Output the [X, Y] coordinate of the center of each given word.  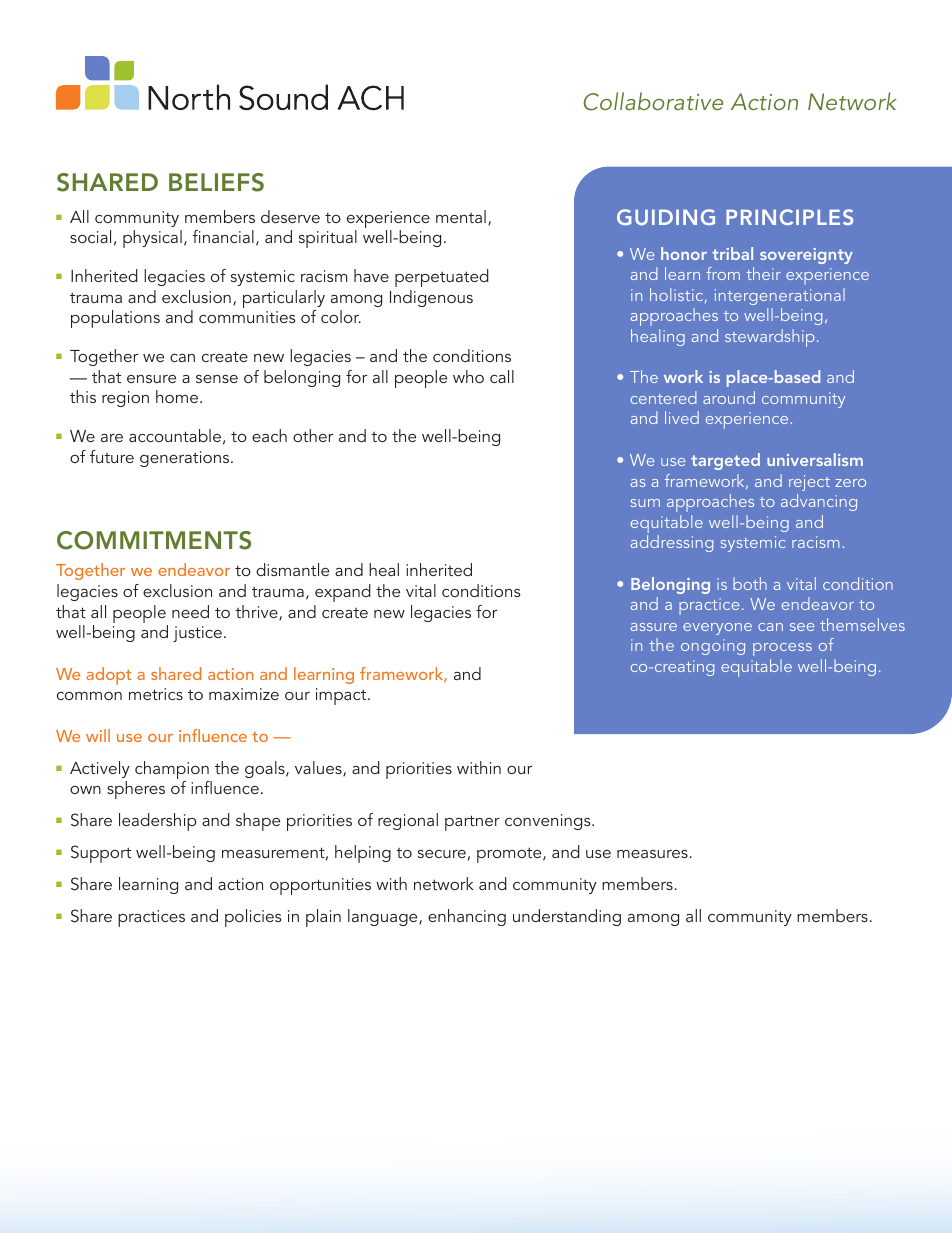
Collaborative [653, 101]
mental [461, 216]
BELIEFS [216, 182]
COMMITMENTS [154, 540]
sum [645, 503]
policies [253, 918]
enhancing [467, 917]
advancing [819, 502]
